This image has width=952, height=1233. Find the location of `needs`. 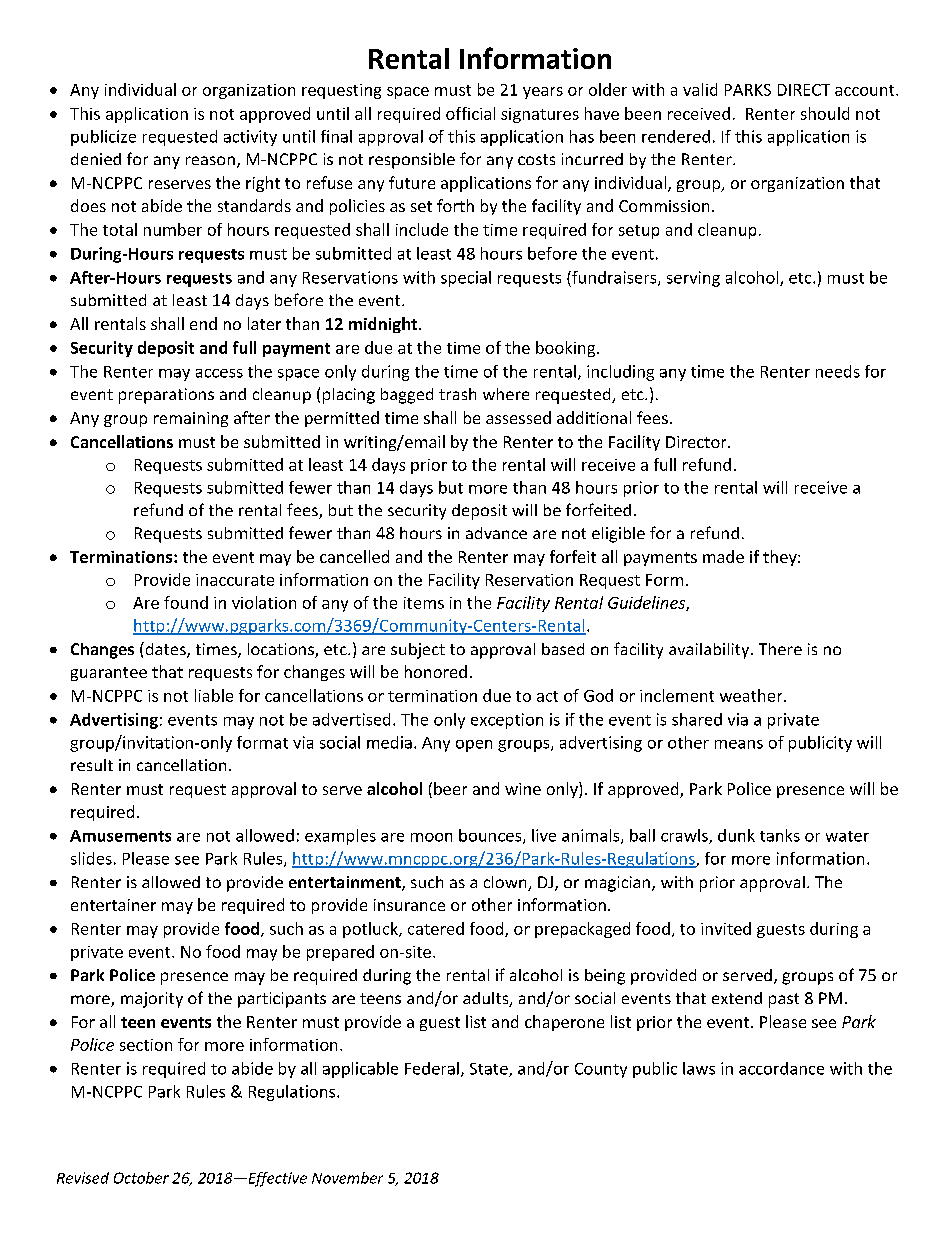

needs is located at coordinates (838, 371).
